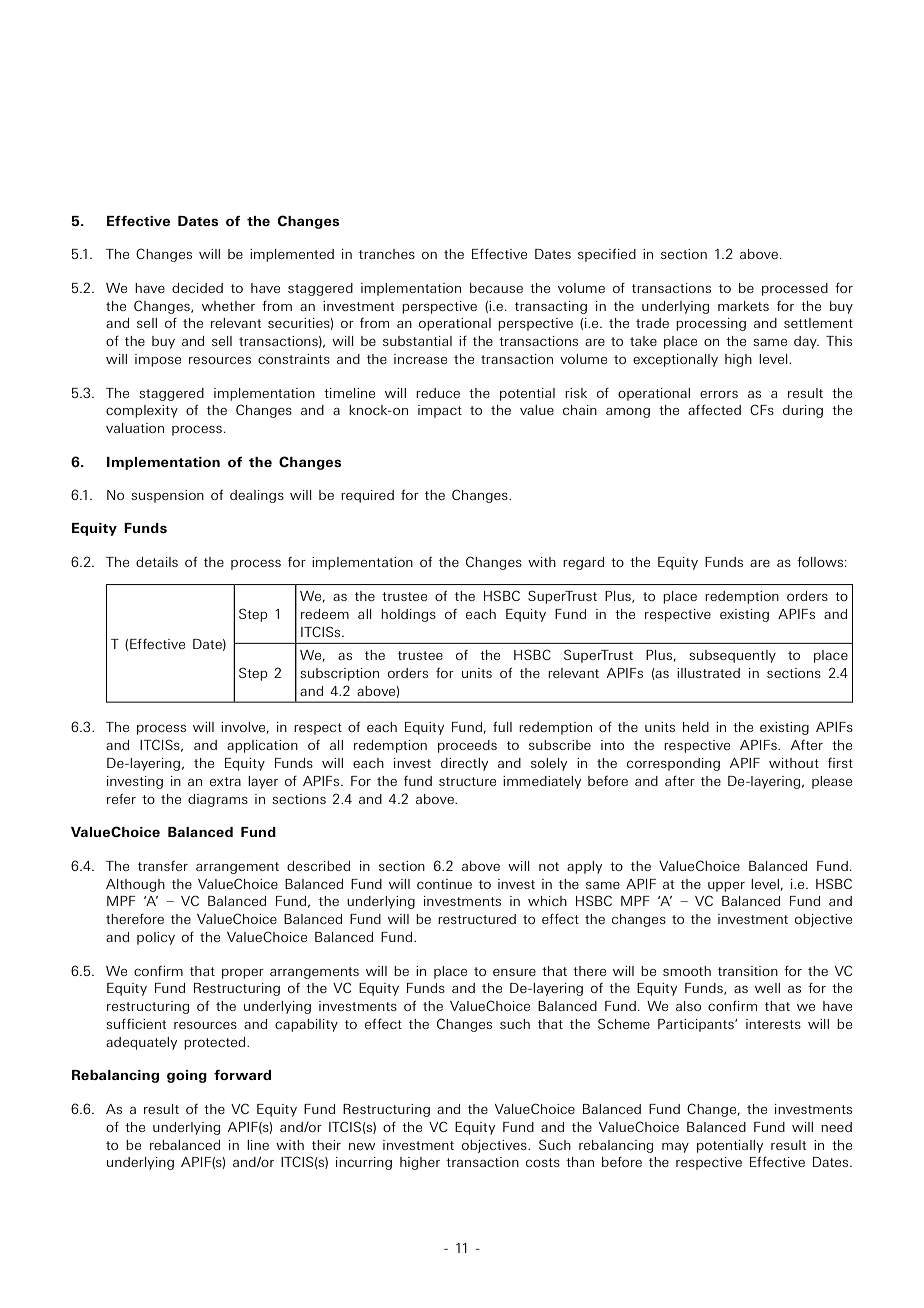 The height and width of the screenshot is (1308, 924). What do you see at coordinates (187, 1076) in the screenshot?
I see `going` at bounding box center [187, 1076].
